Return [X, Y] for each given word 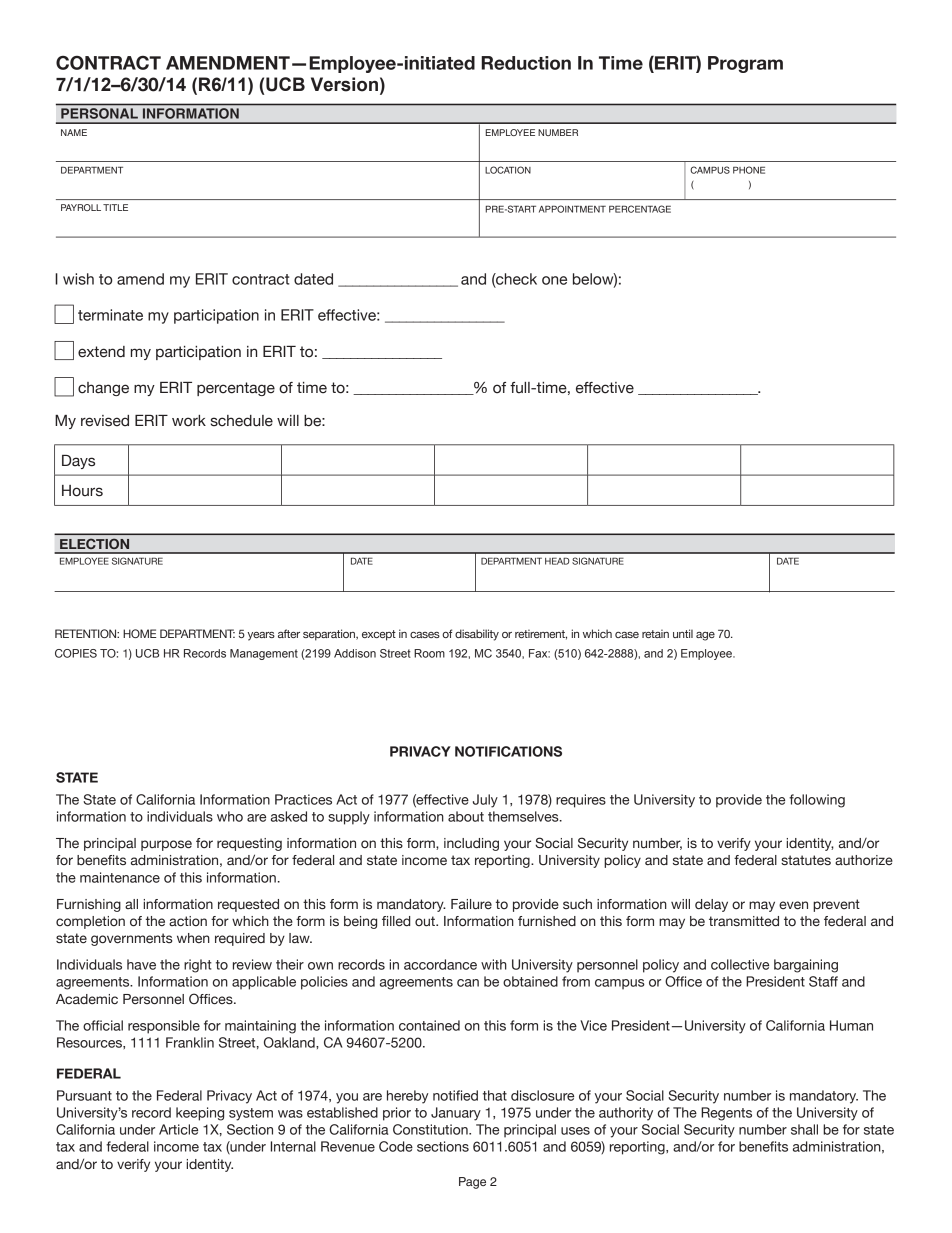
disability [477, 635]
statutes [806, 860]
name [74, 132]
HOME [139, 633]
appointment [572, 209]
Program [745, 64]
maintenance [120, 877]
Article [178, 1129]
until [683, 633]
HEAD [557, 561]
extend [101, 352]
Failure [471, 904]
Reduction [526, 63]
